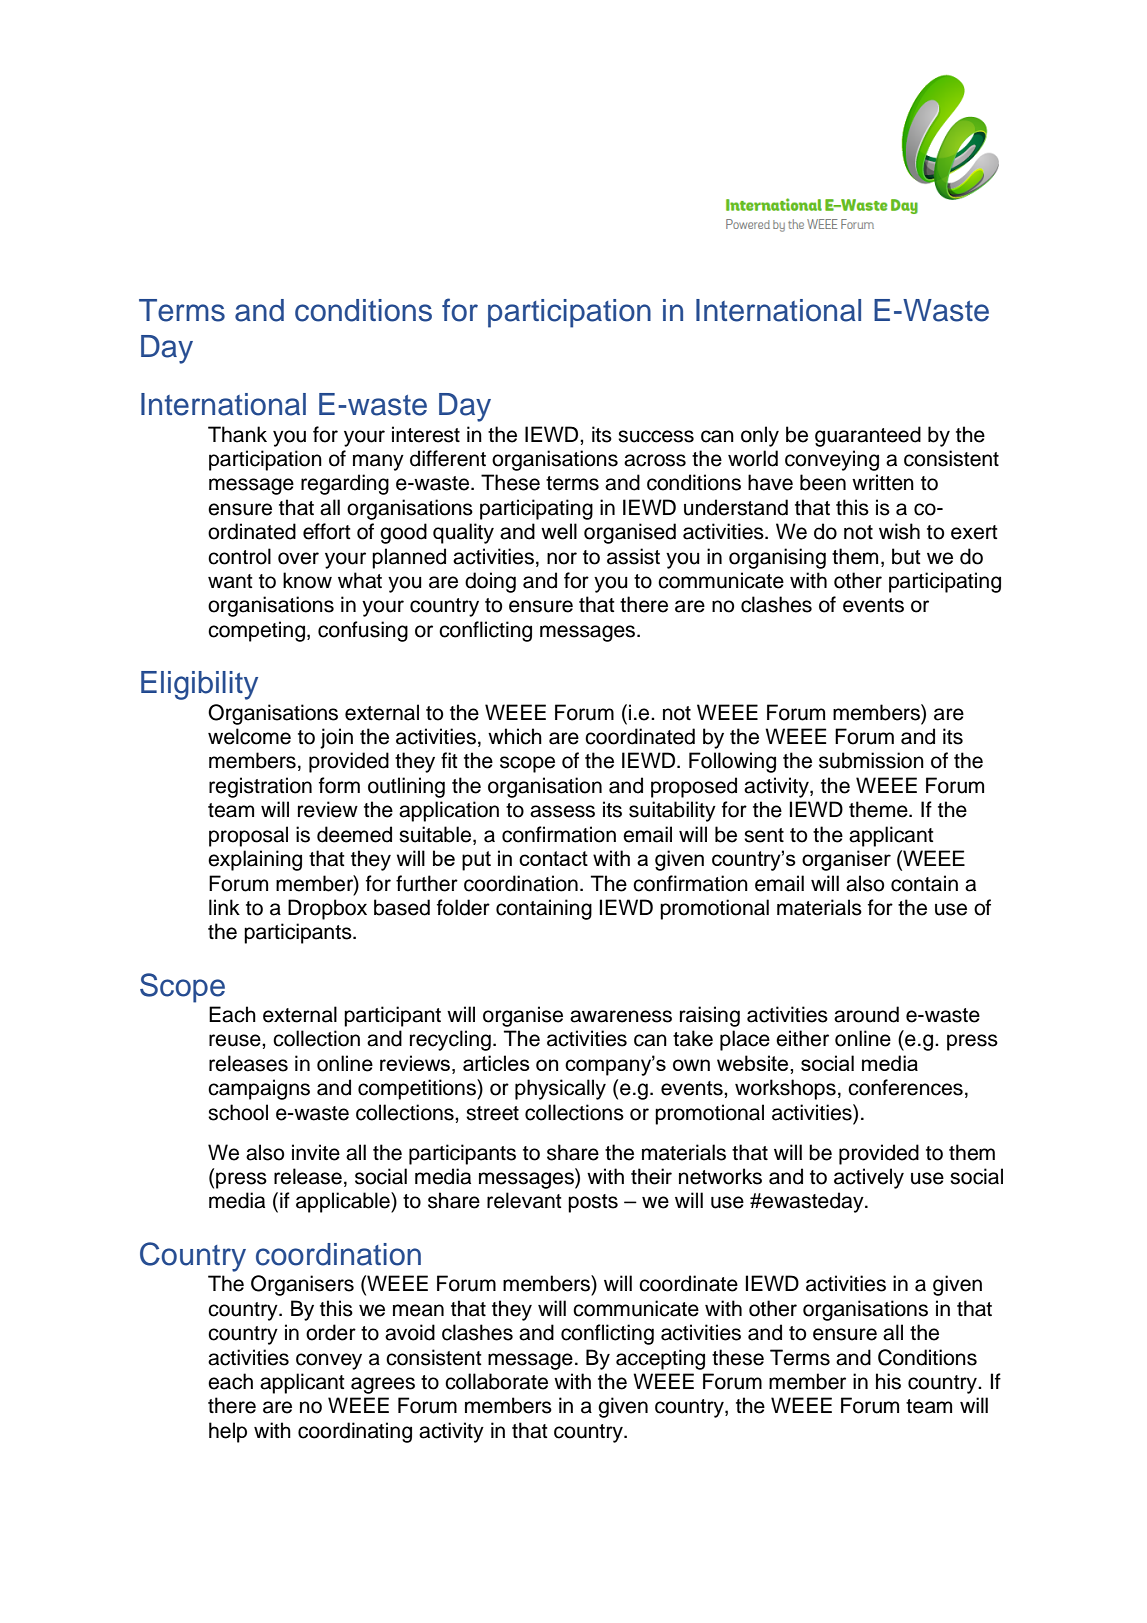 This image has height=1623, width=1147. What do you see at coordinates (869, 1178) in the image?
I see `actively` at bounding box center [869, 1178].
